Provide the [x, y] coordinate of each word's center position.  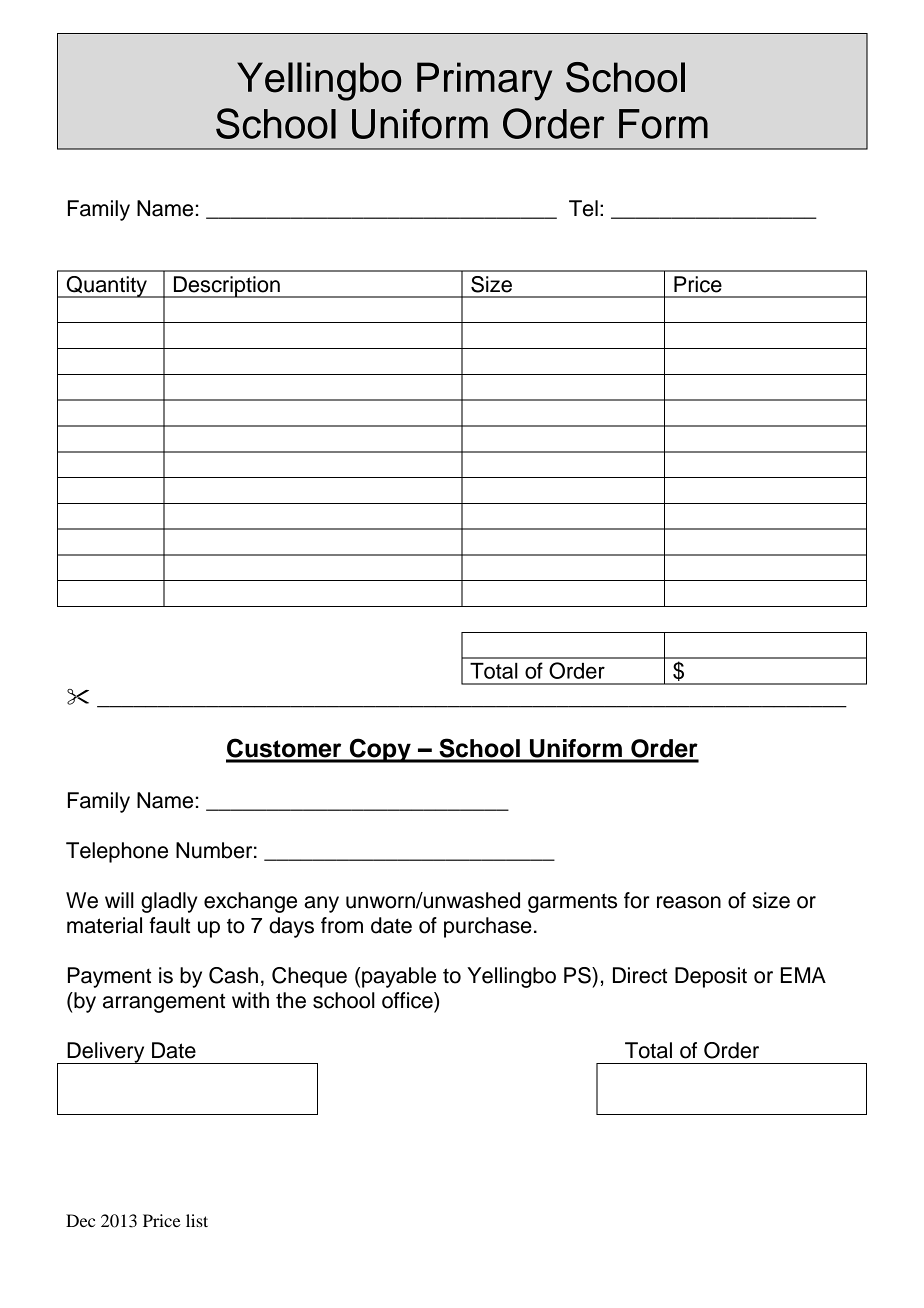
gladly [169, 902]
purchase [488, 927]
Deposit [711, 977]
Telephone [117, 852]
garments [572, 903]
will [119, 900]
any [321, 904]
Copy [380, 750]
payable [399, 977]
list [197, 1220]
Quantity [107, 287]
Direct [640, 975]
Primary [484, 81]
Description [227, 287]
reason [689, 902]
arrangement [164, 1003]
